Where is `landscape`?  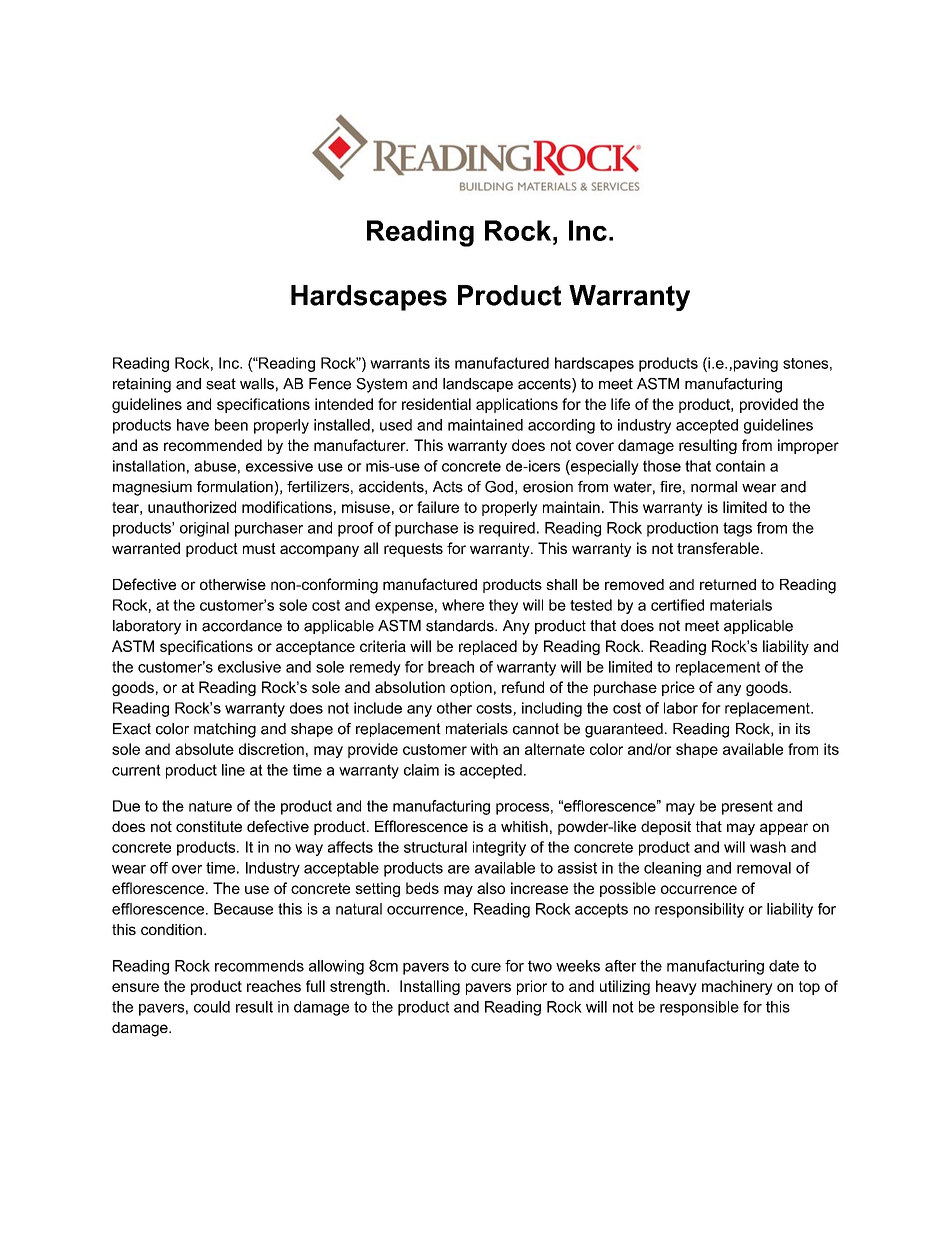 landscape is located at coordinates (478, 385).
